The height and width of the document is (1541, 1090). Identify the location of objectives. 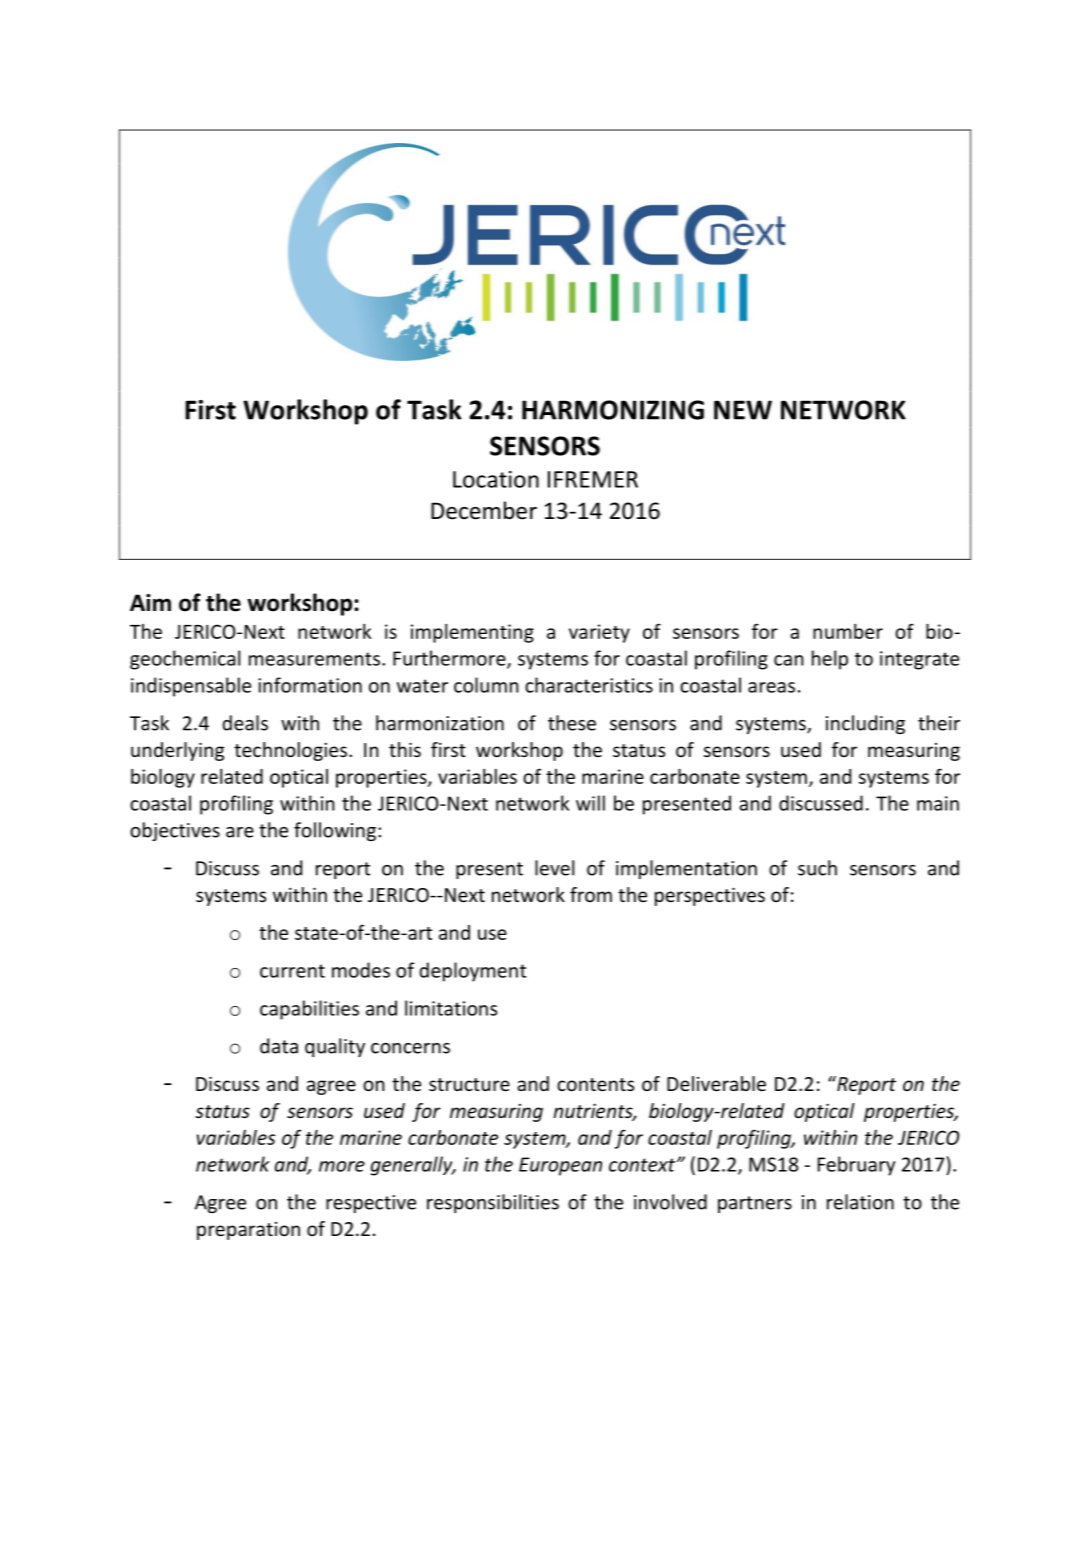
(175, 831).
